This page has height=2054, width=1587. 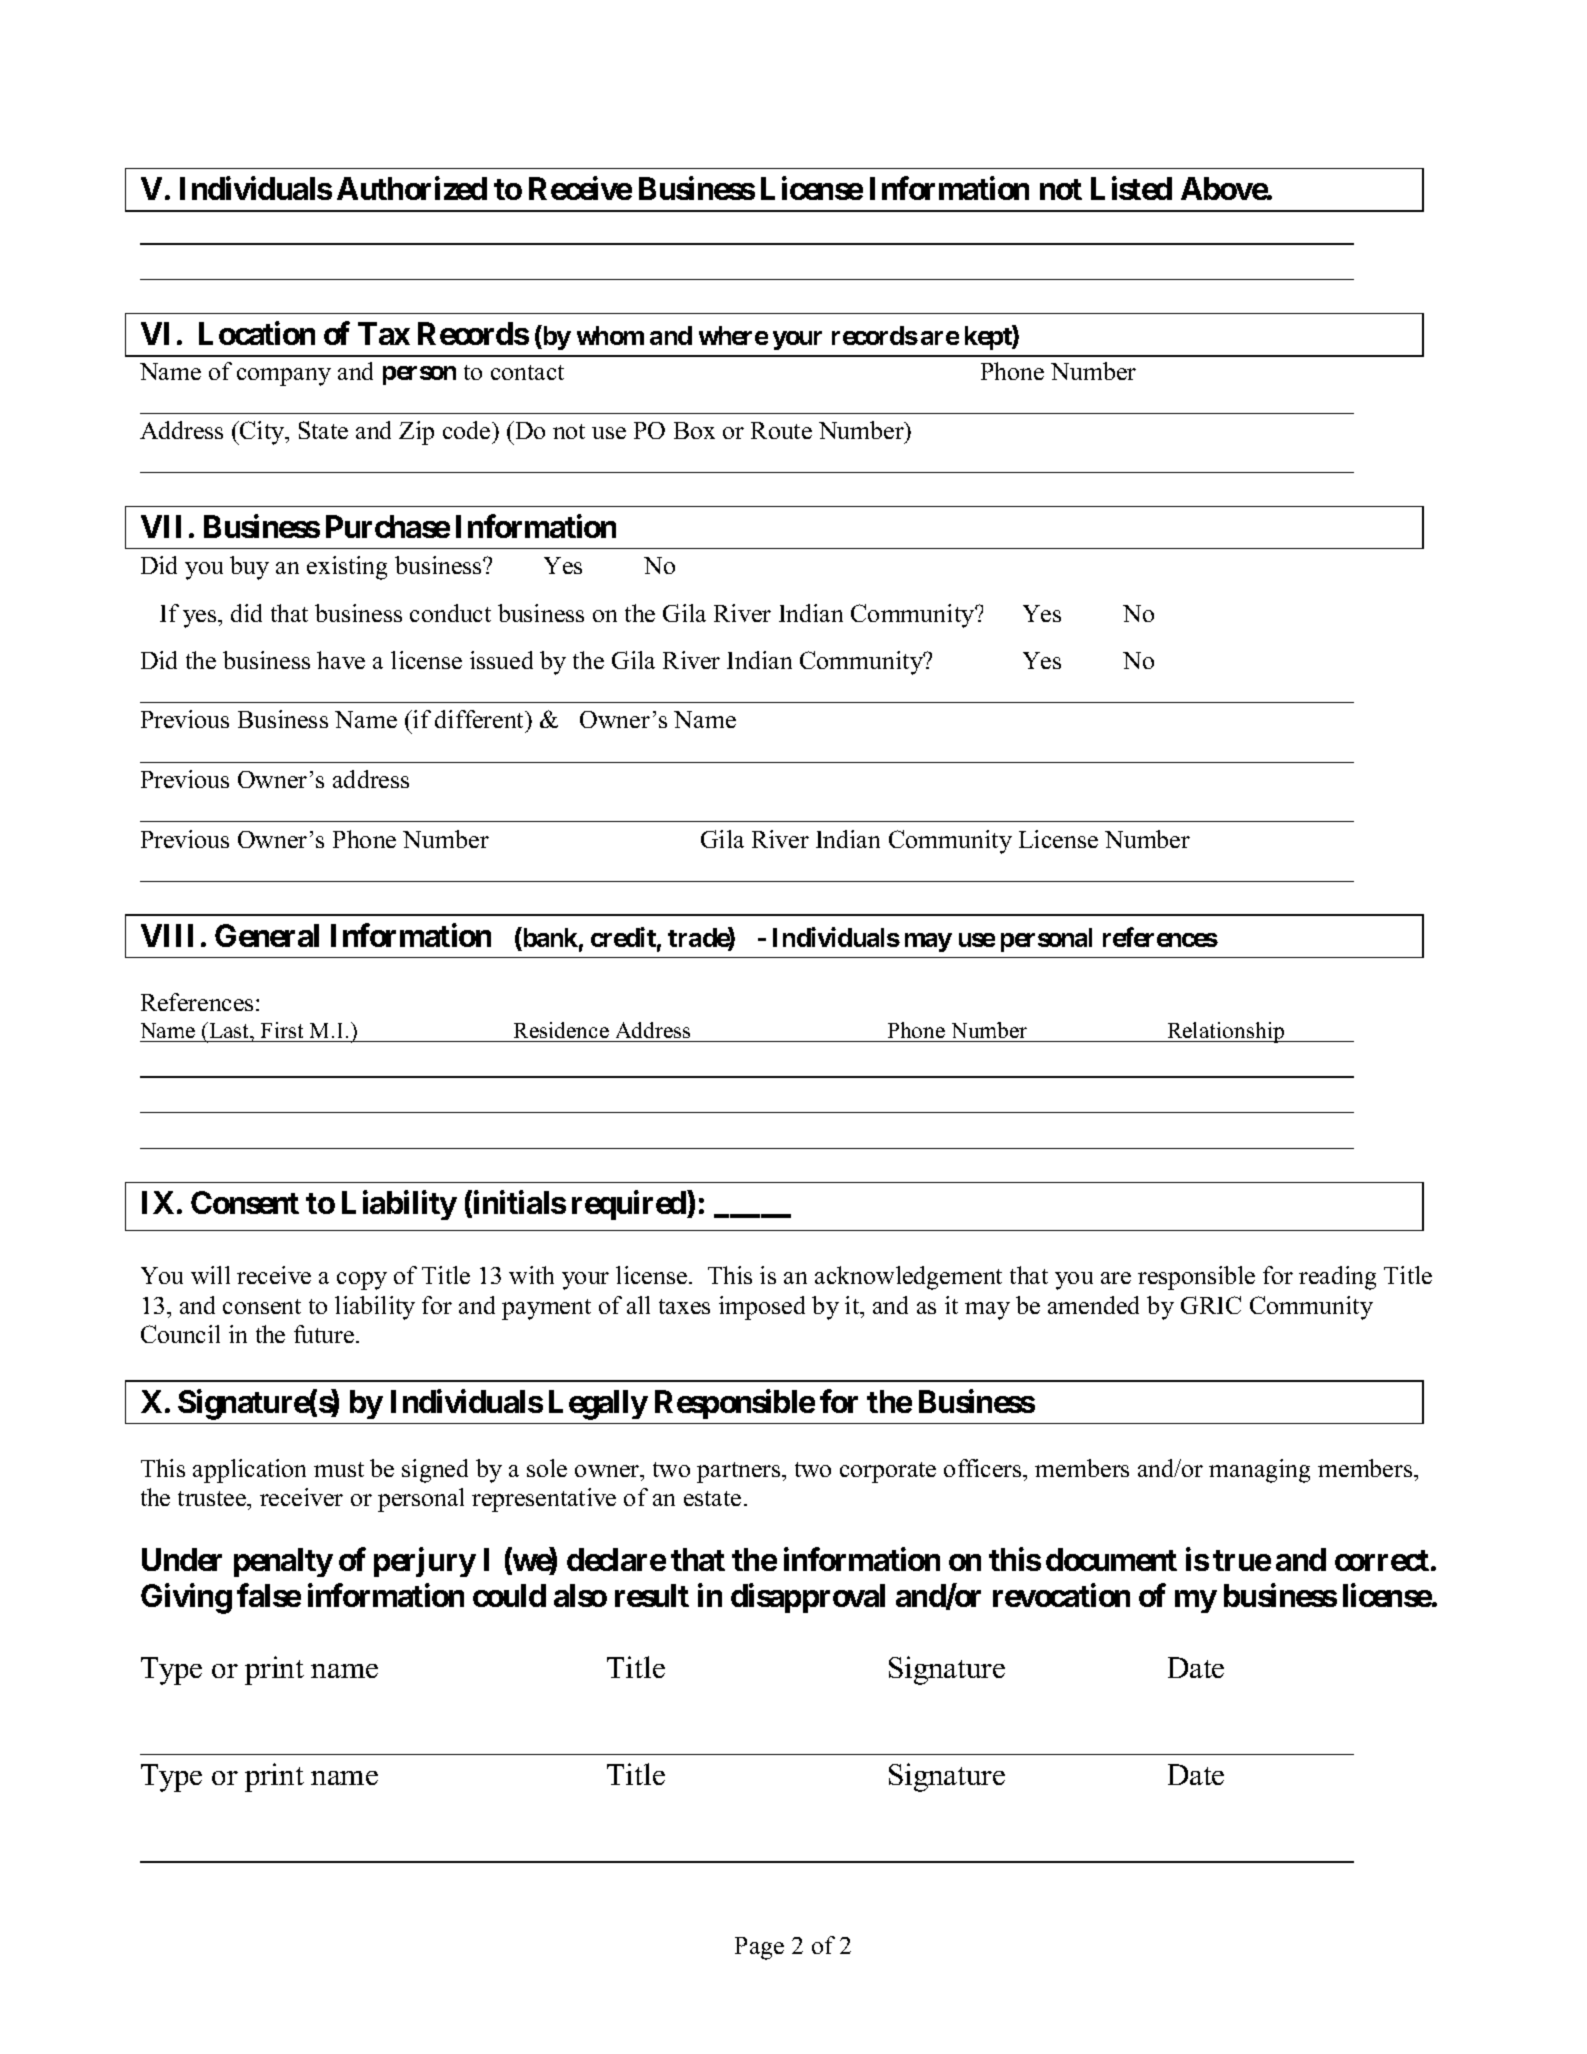 What do you see at coordinates (808, 1598) in the page?
I see `disapproval` at bounding box center [808, 1598].
